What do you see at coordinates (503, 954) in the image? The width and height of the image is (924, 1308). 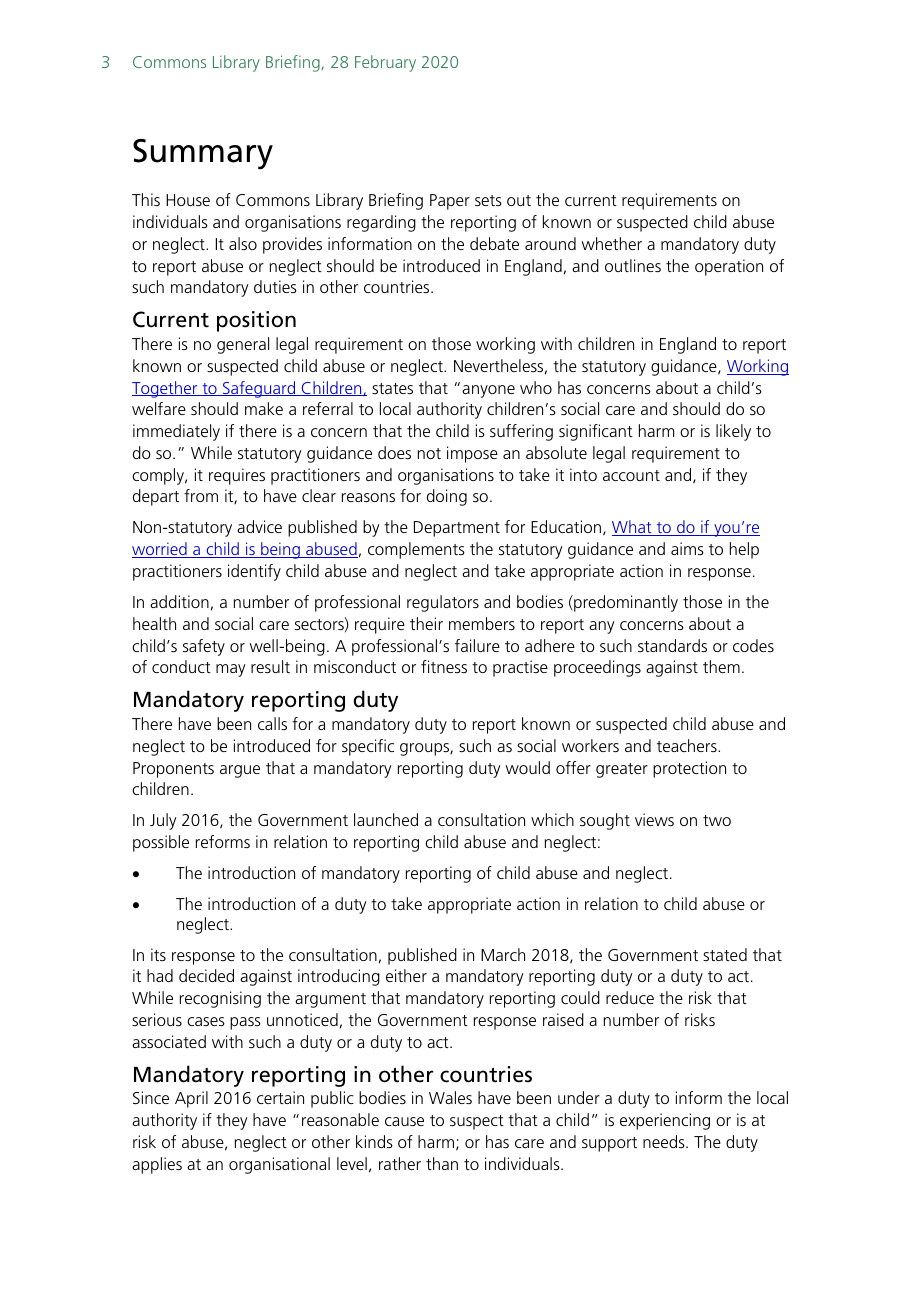 I see `March` at bounding box center [503, 954].
